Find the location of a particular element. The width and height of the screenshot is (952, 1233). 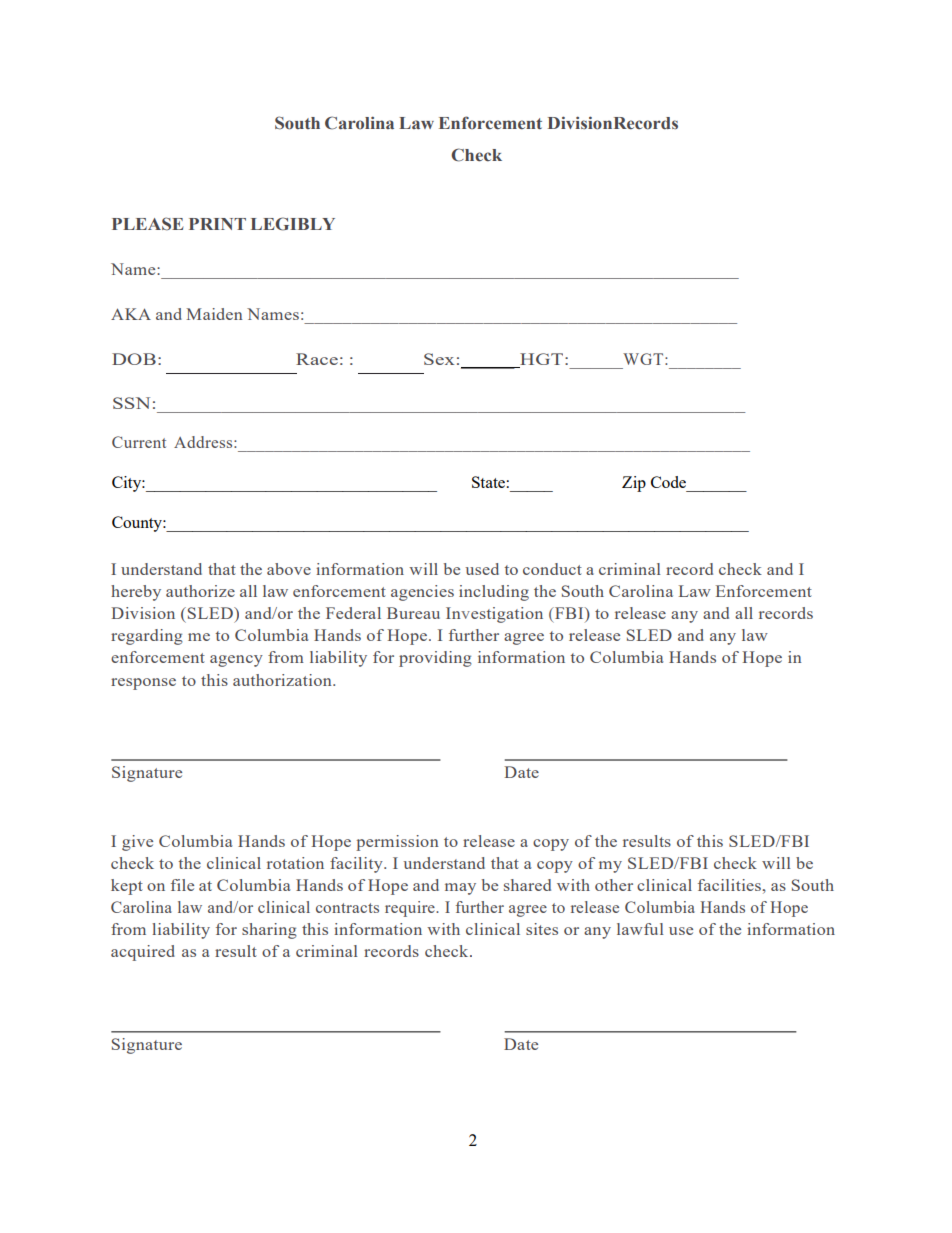

lawful is located at coordinates (640, 929).
